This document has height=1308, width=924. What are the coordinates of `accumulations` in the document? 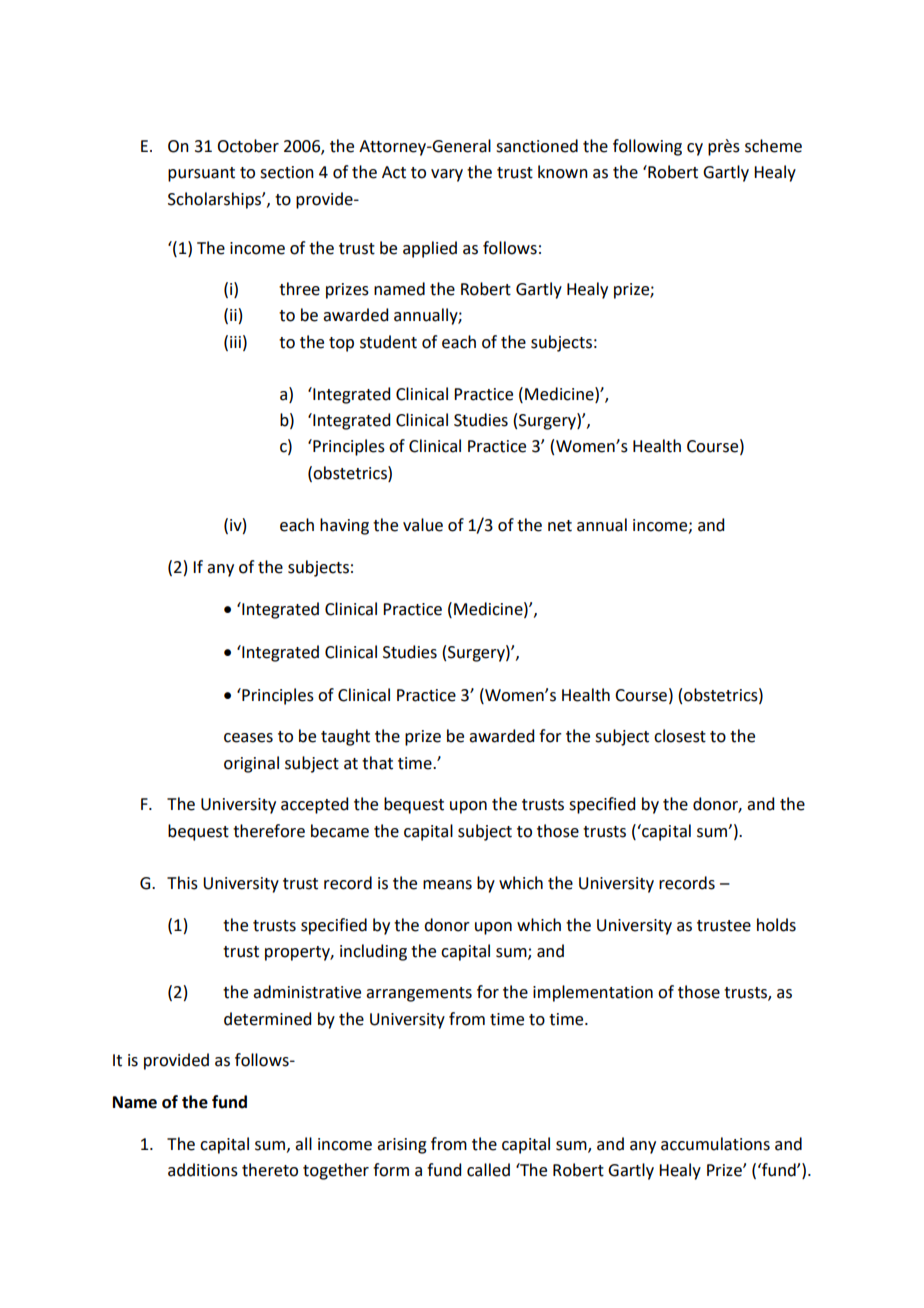 It's located at (715, 1144).
